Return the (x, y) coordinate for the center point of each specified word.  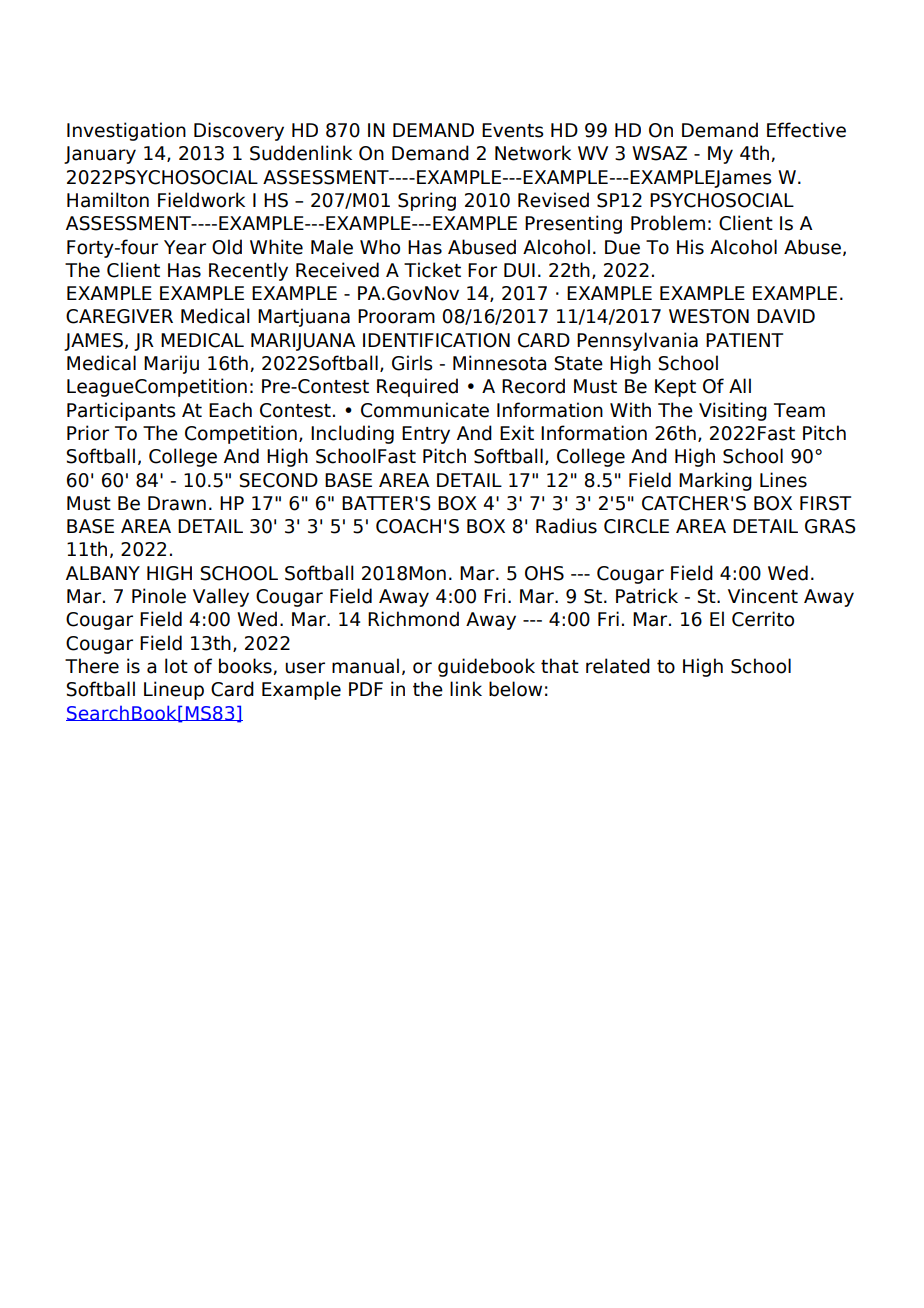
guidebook (486, 667)
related (618, 666)
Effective (806, 130)
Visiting (733, 411)
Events (513, 130)
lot (176, 666)
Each (230, 410)
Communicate (425, 410)
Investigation (126, 131)
